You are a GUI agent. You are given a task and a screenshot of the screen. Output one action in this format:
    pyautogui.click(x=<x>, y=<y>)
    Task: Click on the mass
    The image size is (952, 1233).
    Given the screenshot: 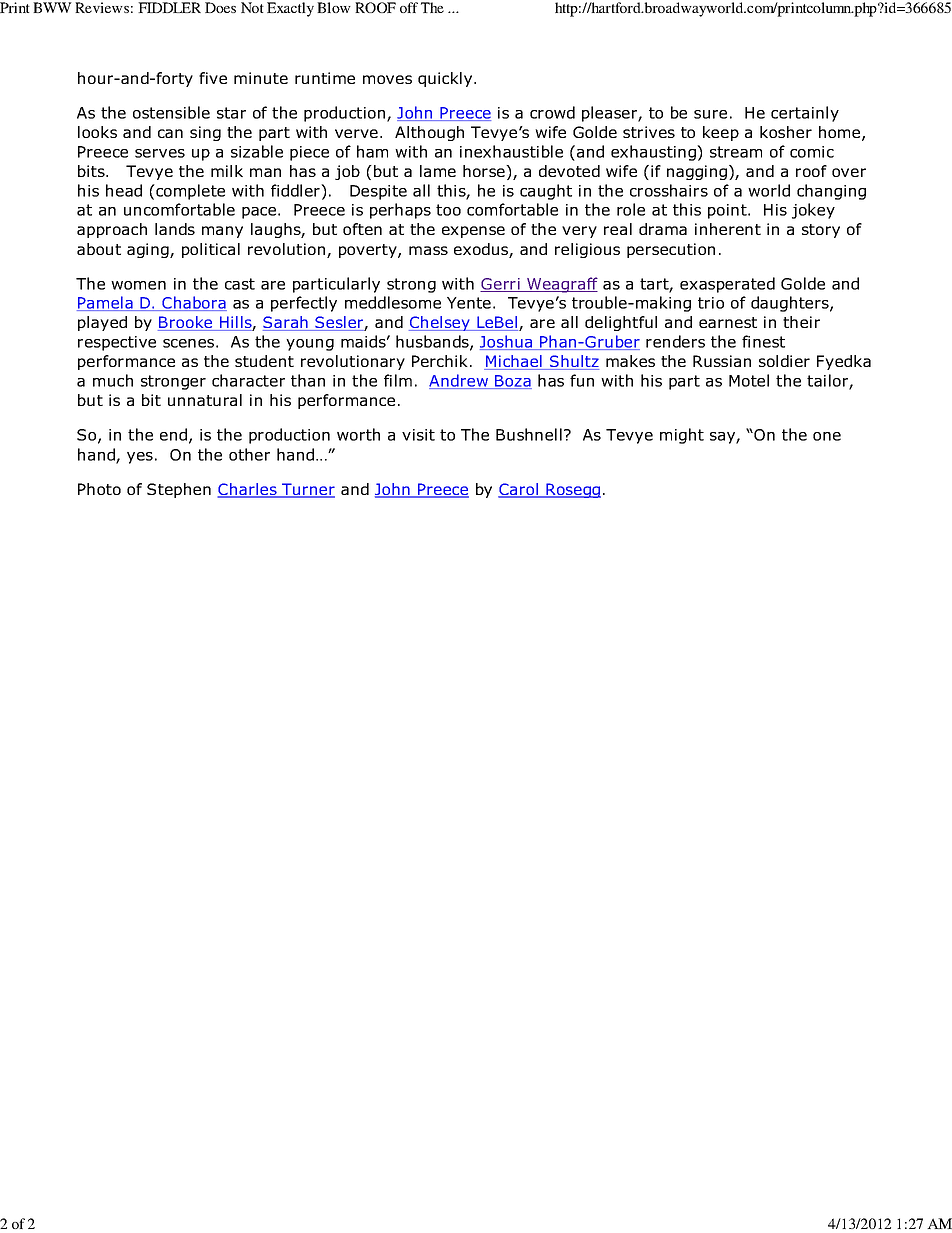 What is the action you would take?
    pyautogui.click(x=428, y=250)
